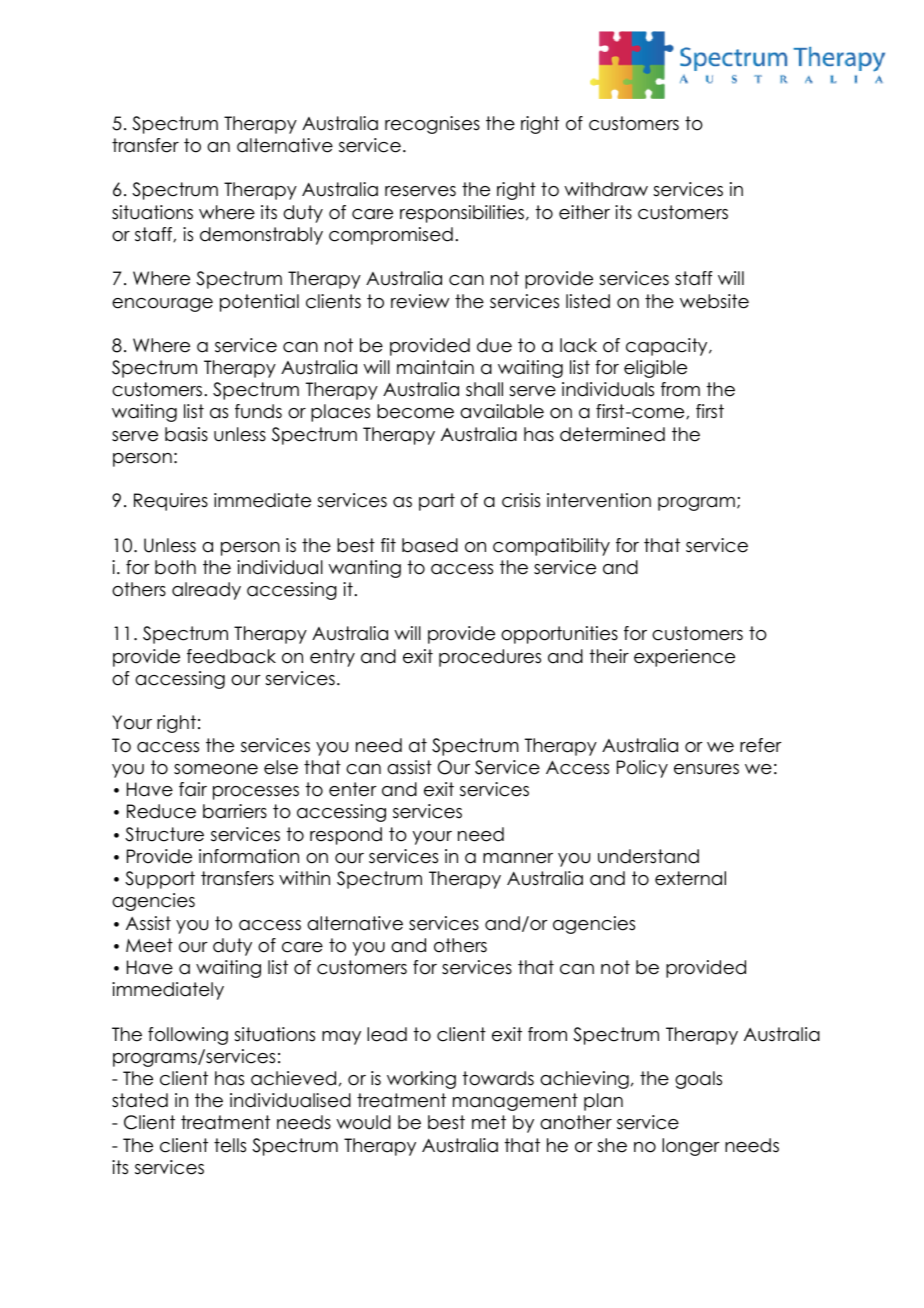  I want to click on longer, so click(691, 1147).
